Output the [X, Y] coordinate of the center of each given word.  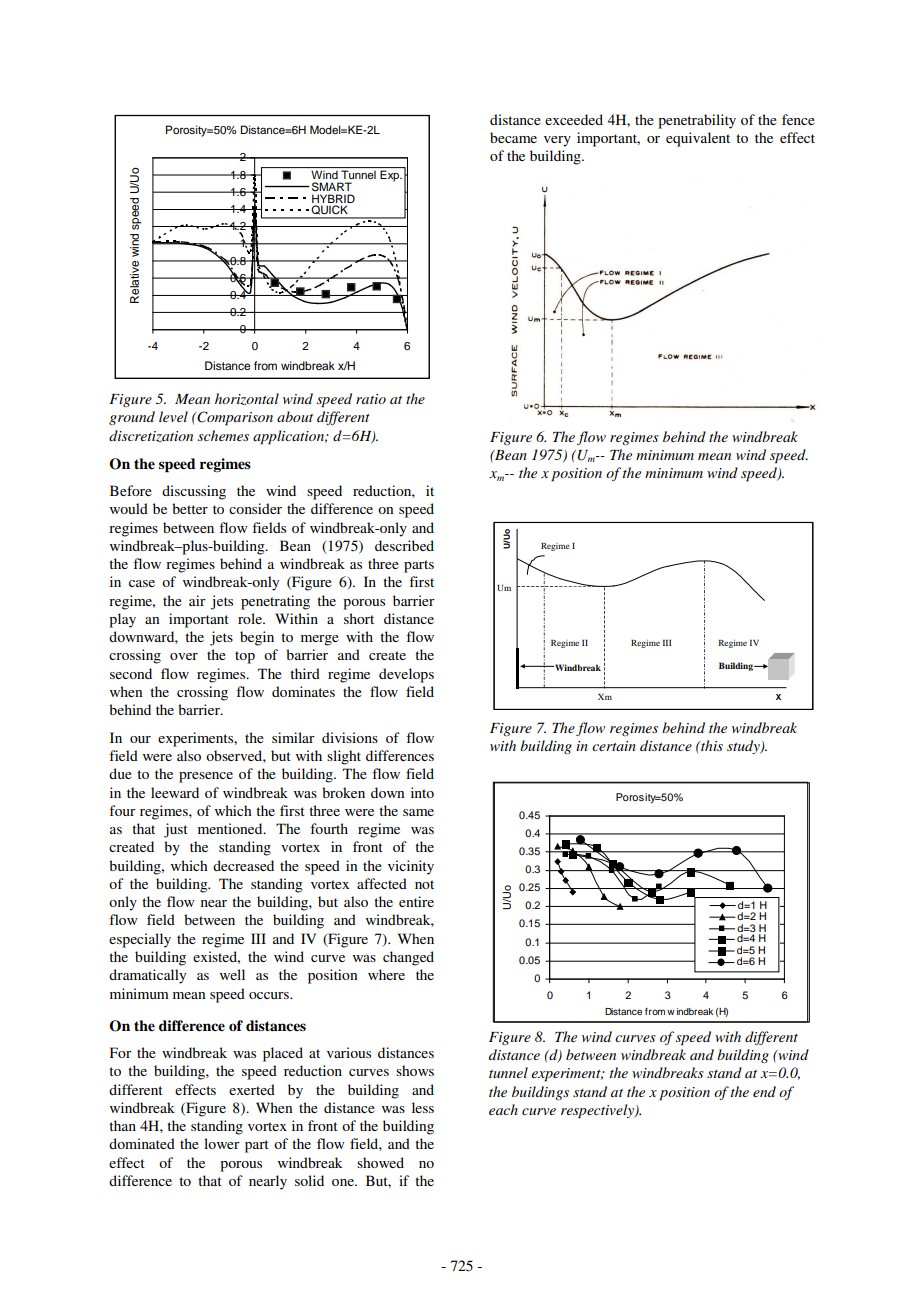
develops [406, 675]
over [184, 656]
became [513, 137]
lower [222, 1143]
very [557, 141]
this [711, 745]
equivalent [698, 139]
